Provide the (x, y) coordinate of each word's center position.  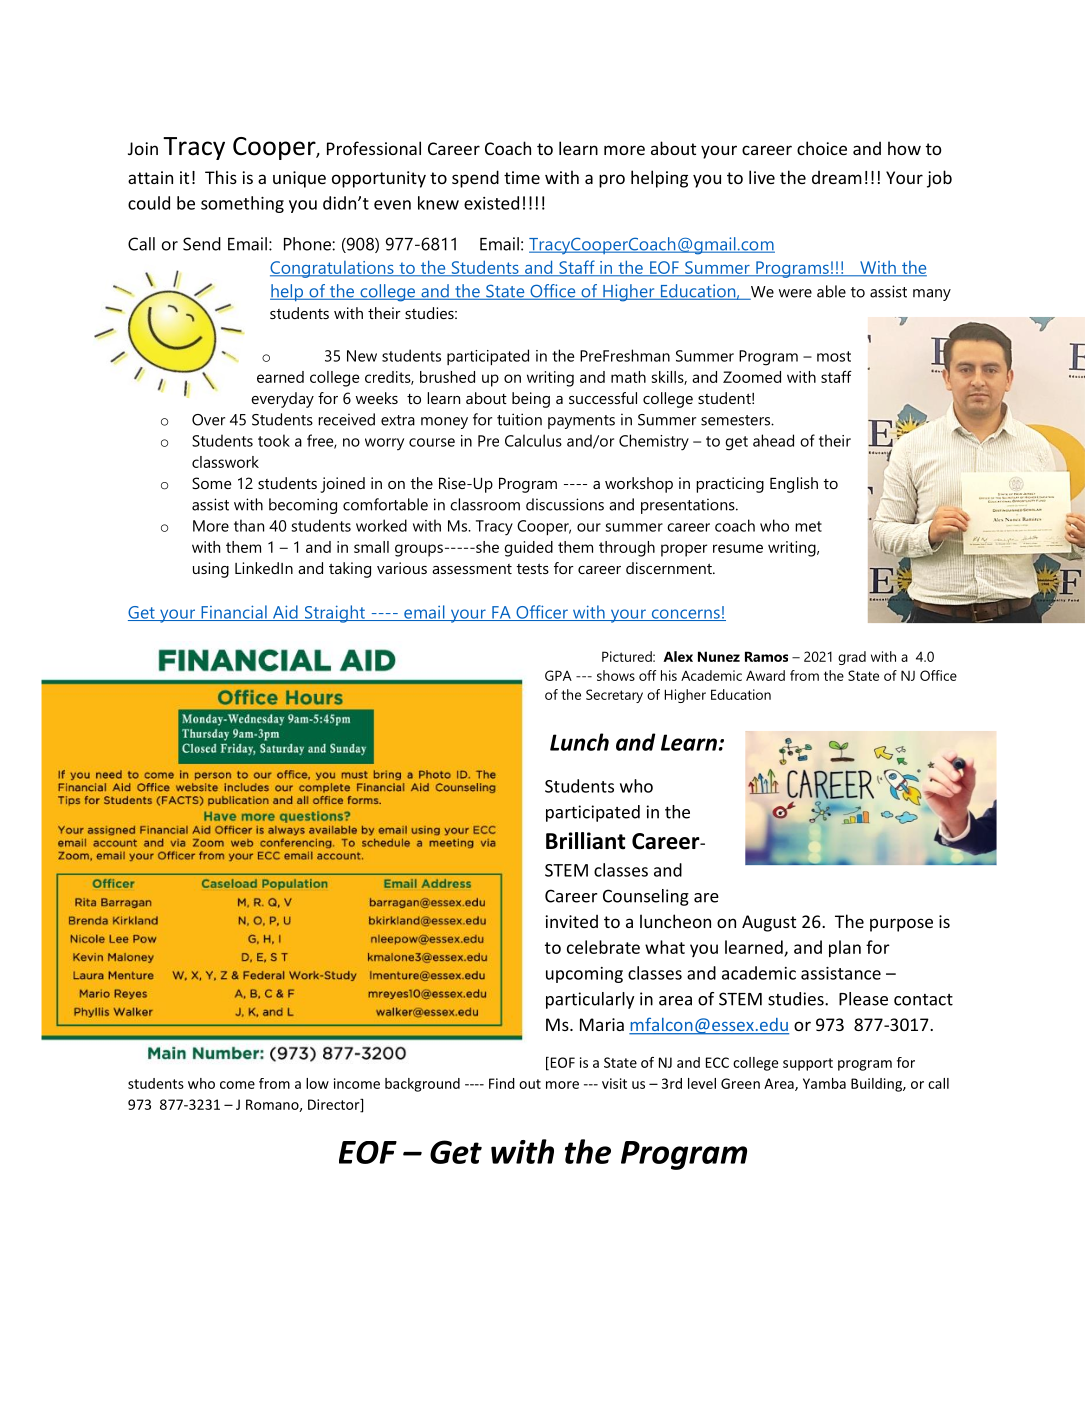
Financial (234, 613)
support (808, 1064)
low (317, 1083)
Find (502, 1083)
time (522, 177)
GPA (558, 675)
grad (852, 658)
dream (837, 177)
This (221, 177)
